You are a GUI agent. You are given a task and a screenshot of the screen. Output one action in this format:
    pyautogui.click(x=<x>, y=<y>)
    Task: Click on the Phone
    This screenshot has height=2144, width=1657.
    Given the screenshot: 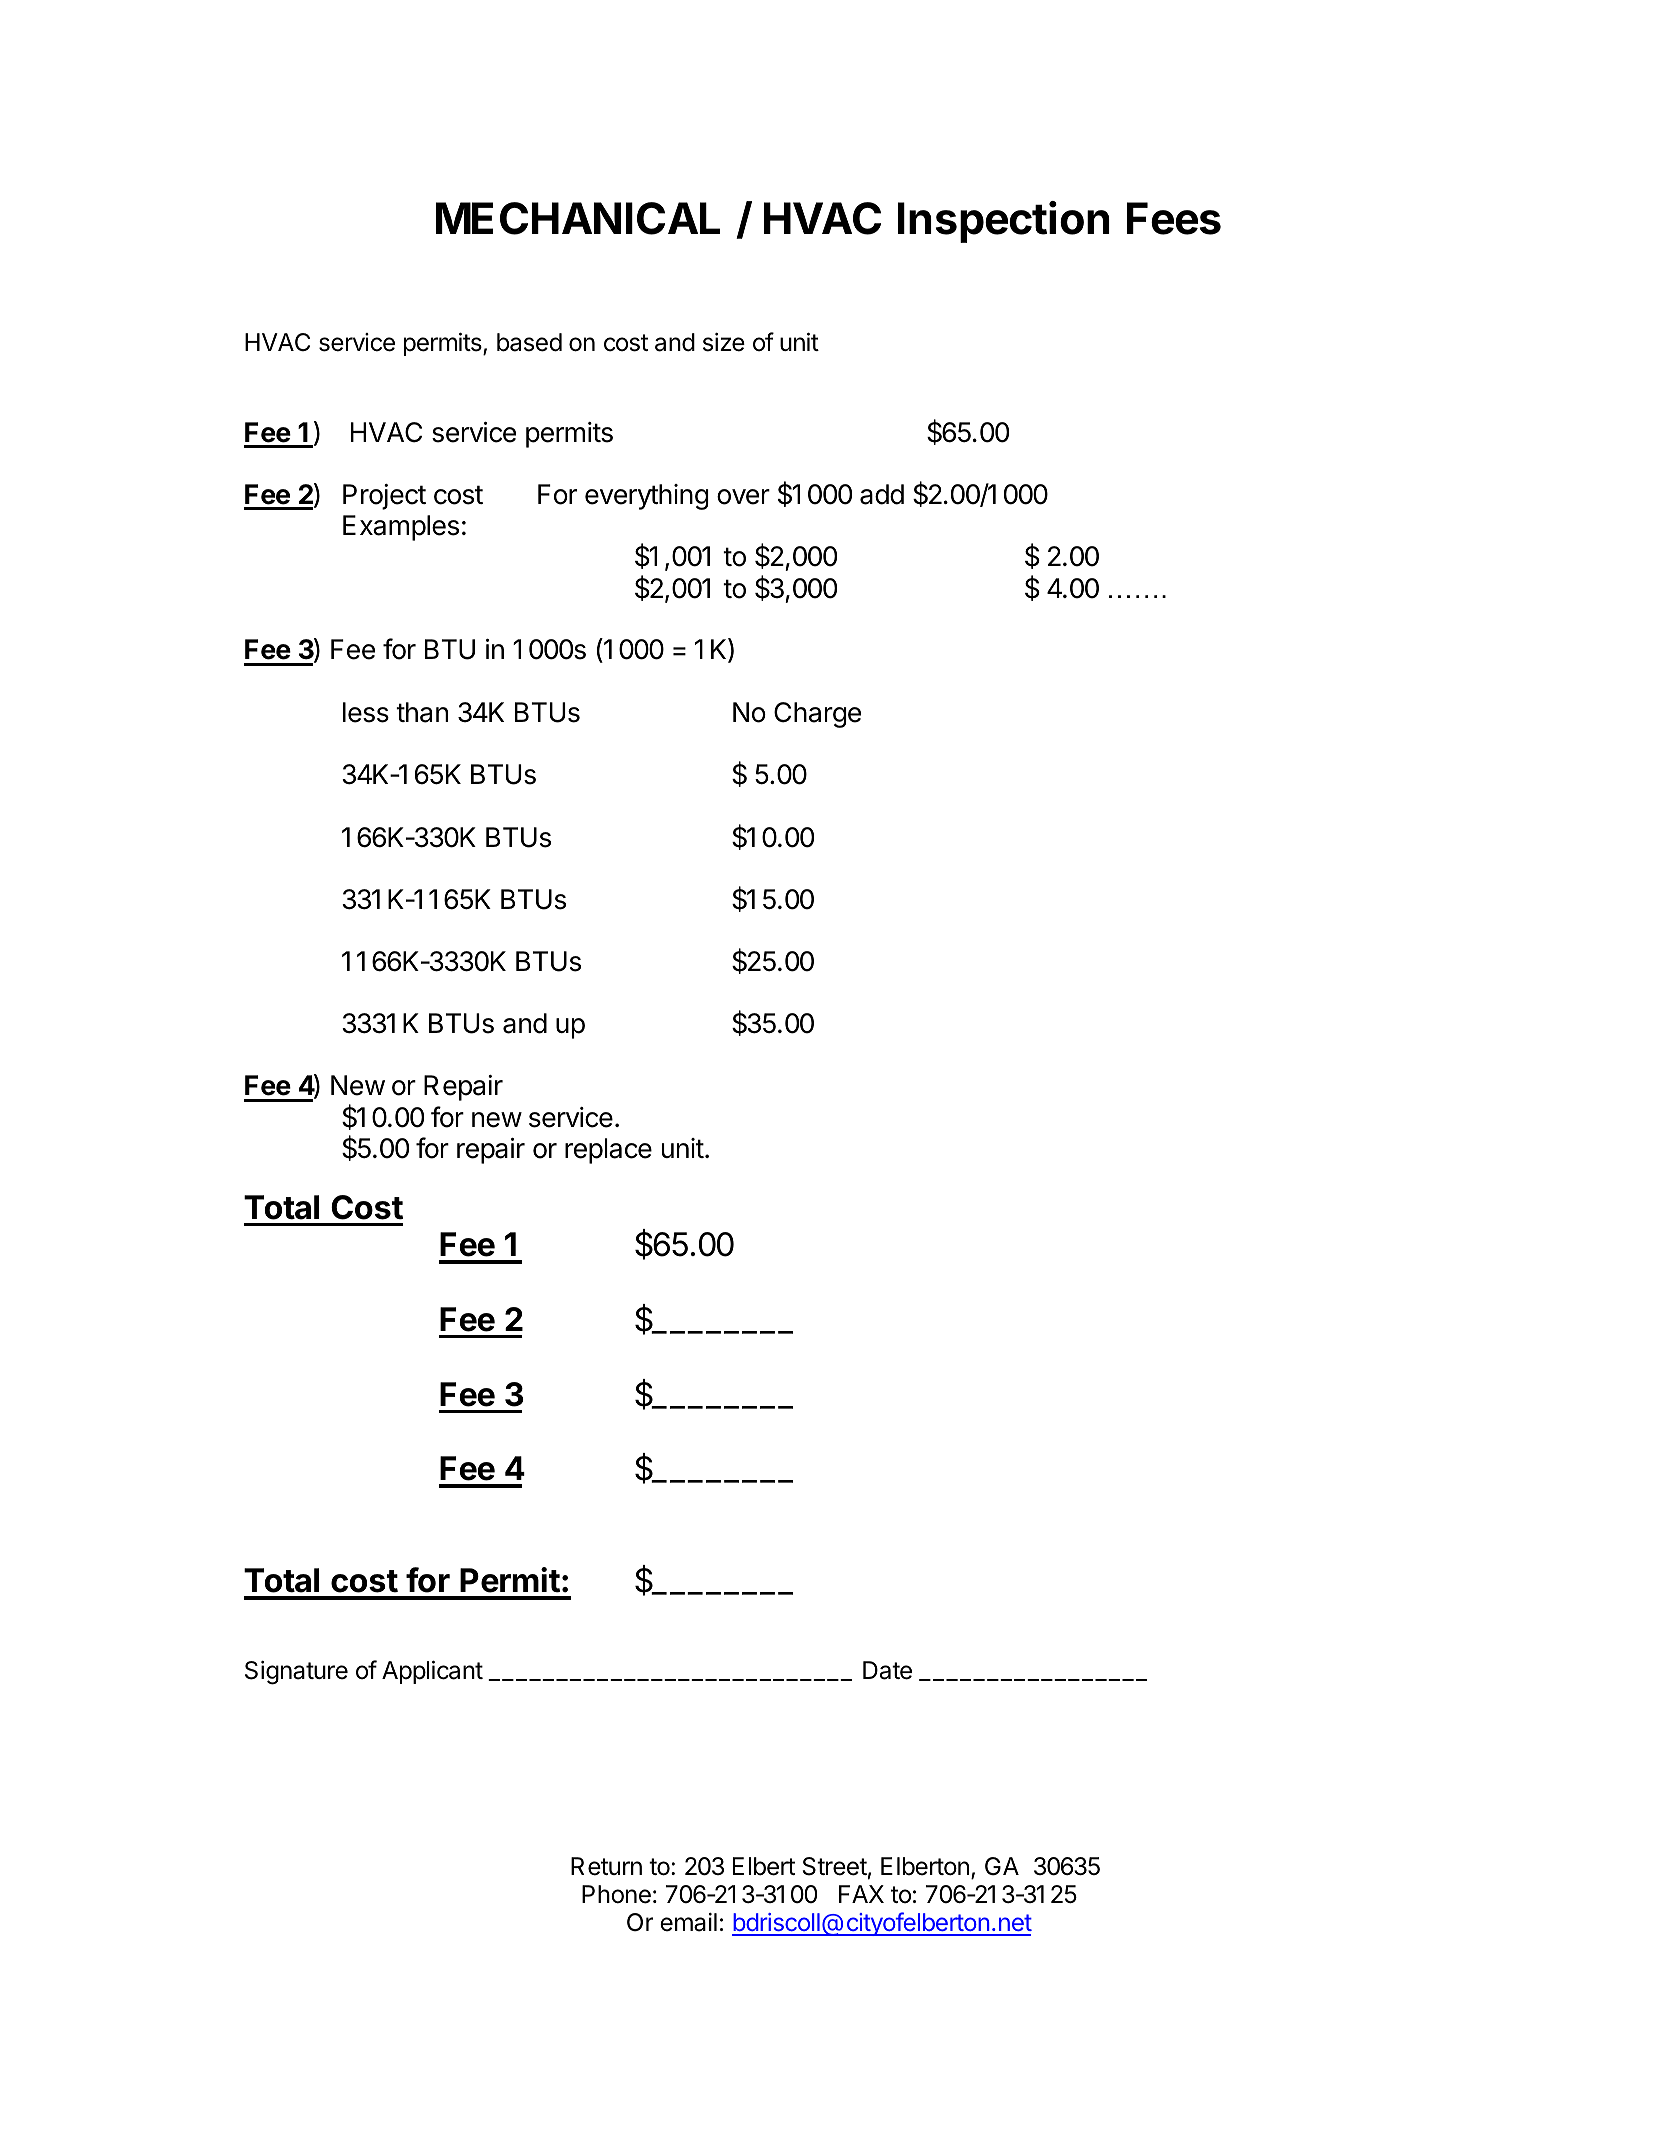 What is the action you would take?
    pyautogui.click(x=616, y=1894)
